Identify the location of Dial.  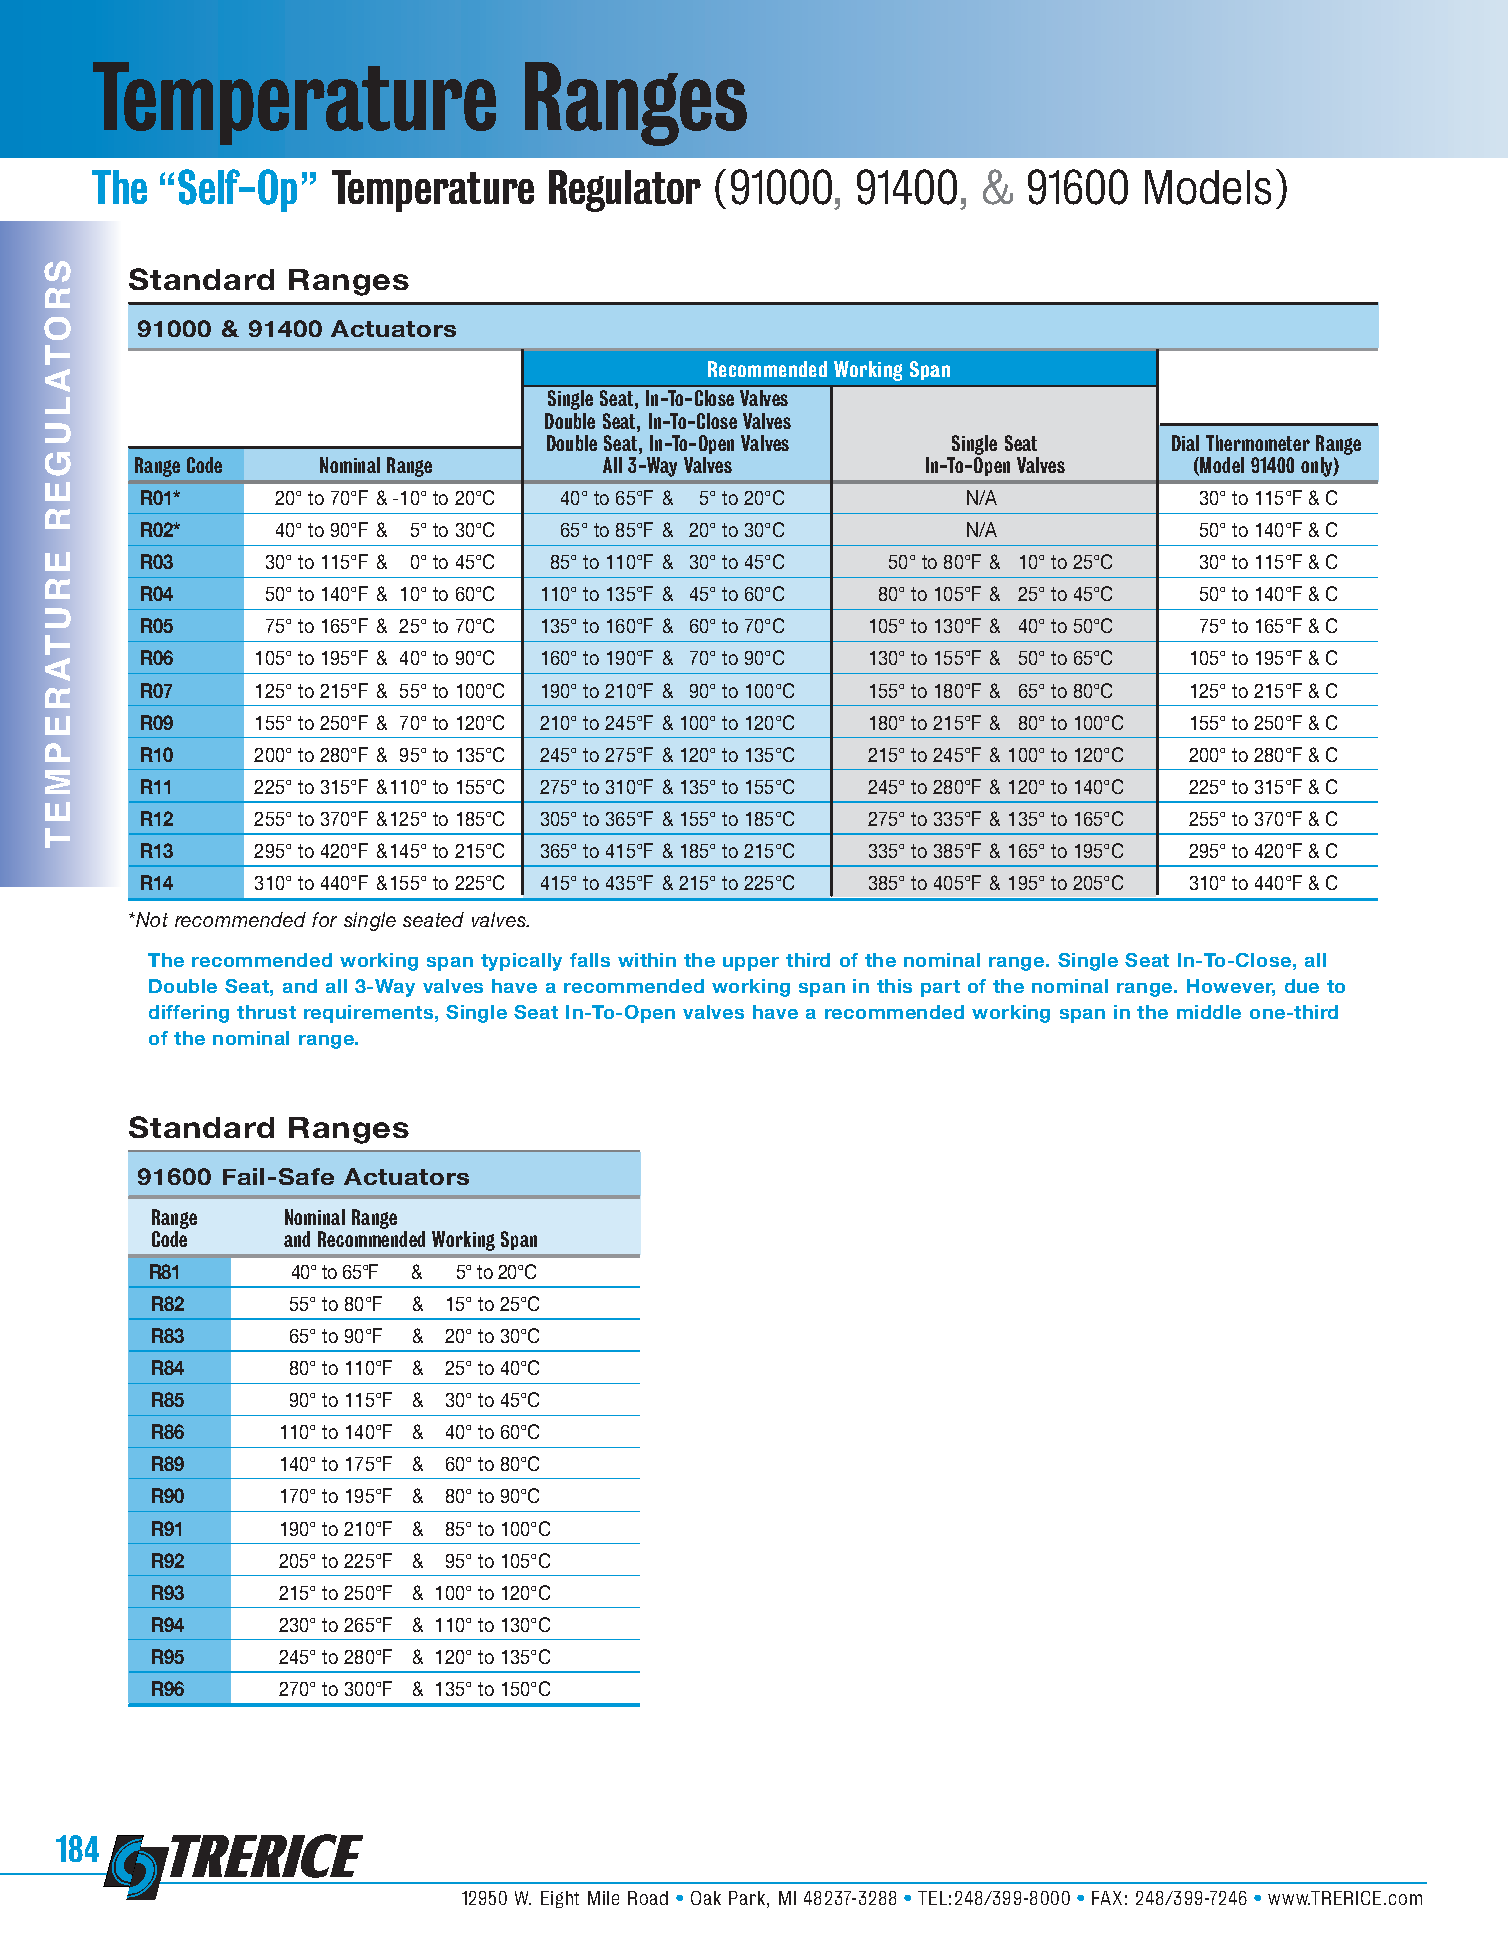
(1185, 443).
